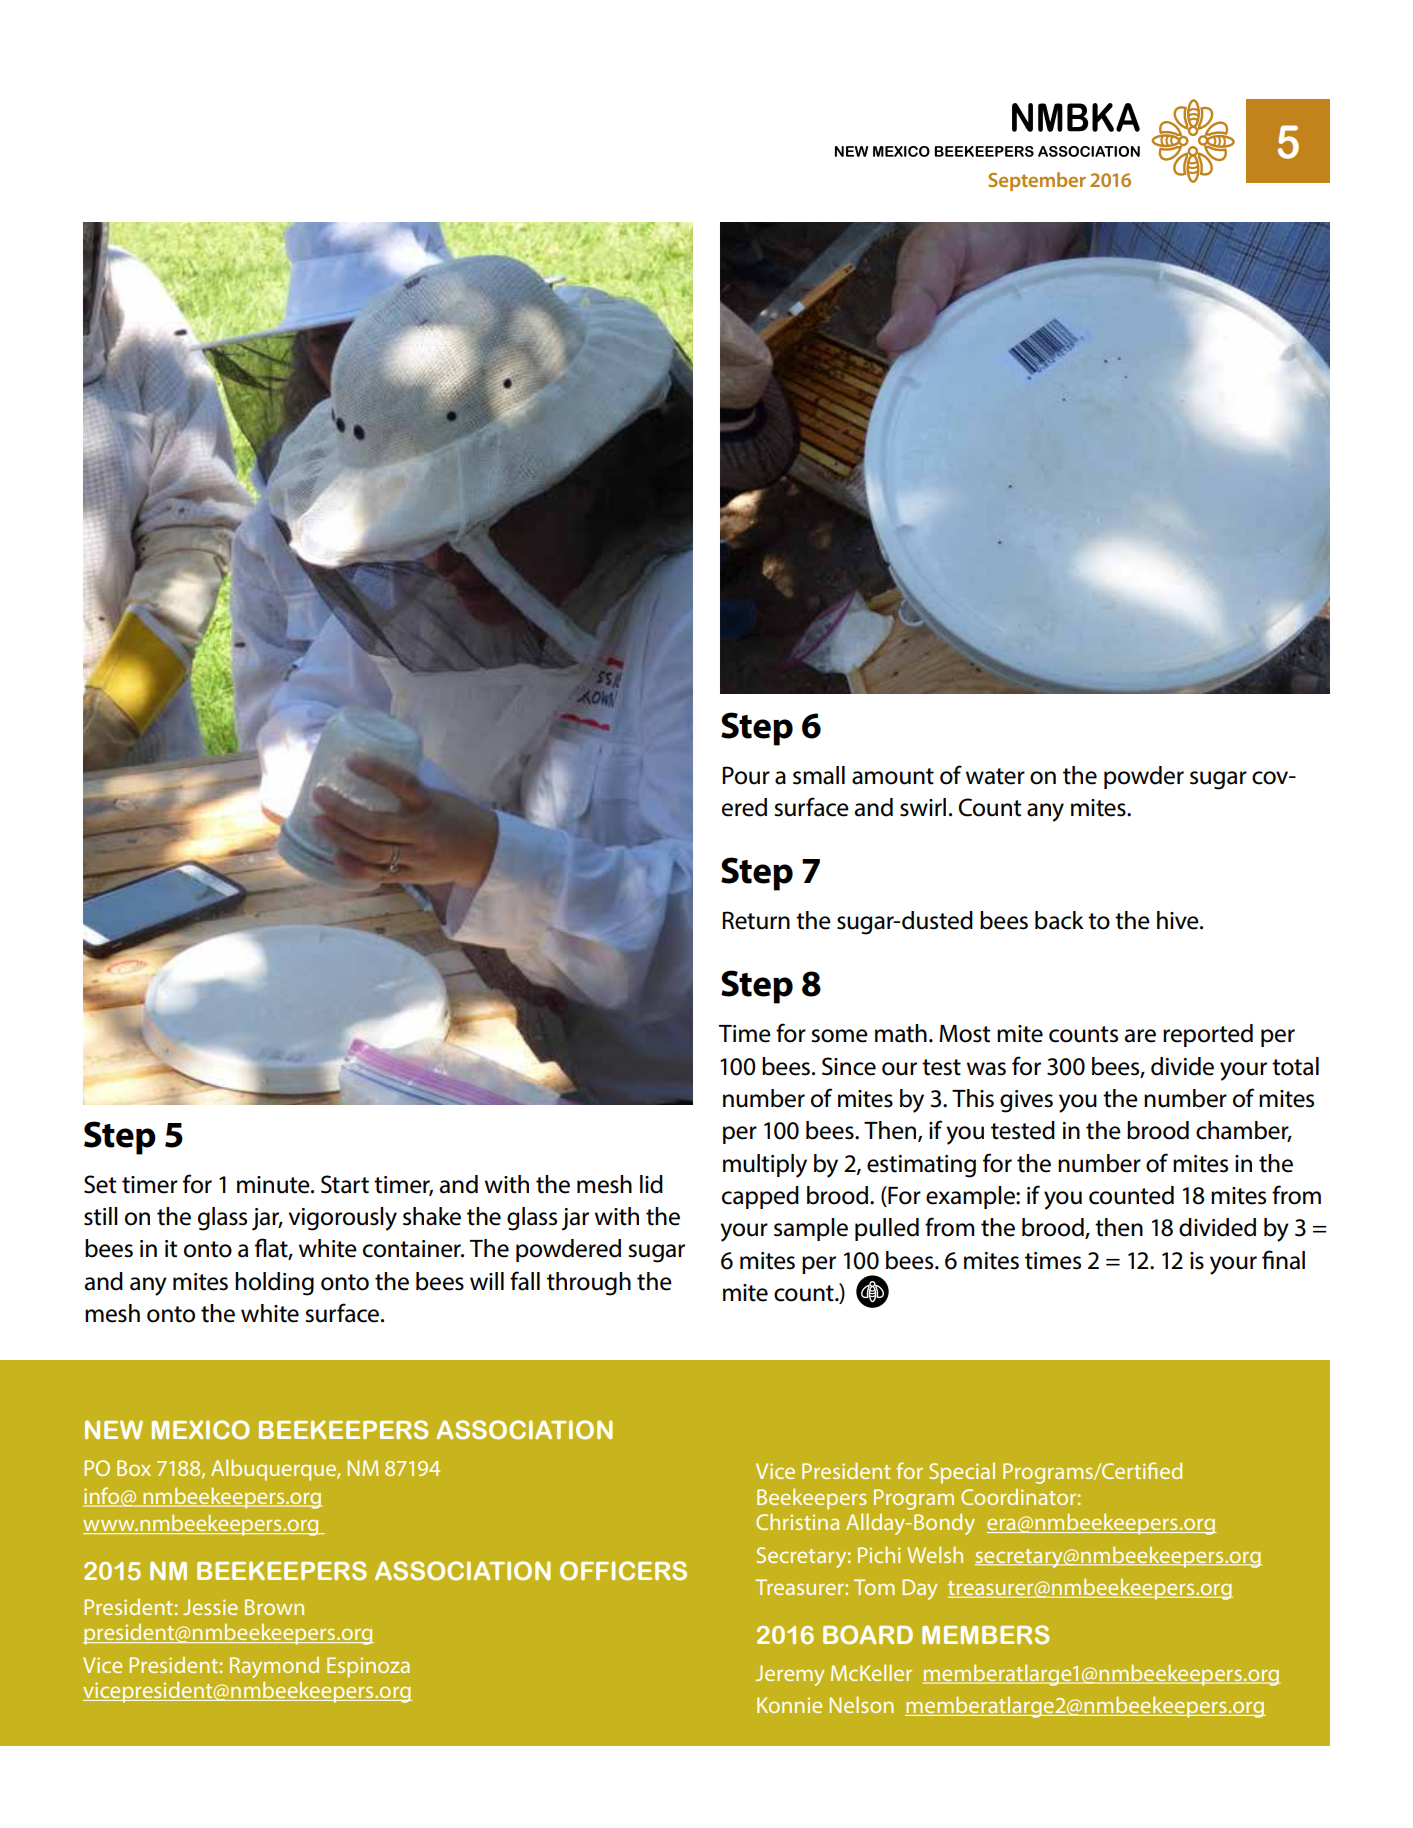 The image size is (1413, 1828). I want to click on Jeremy, so click(790, 1675).
